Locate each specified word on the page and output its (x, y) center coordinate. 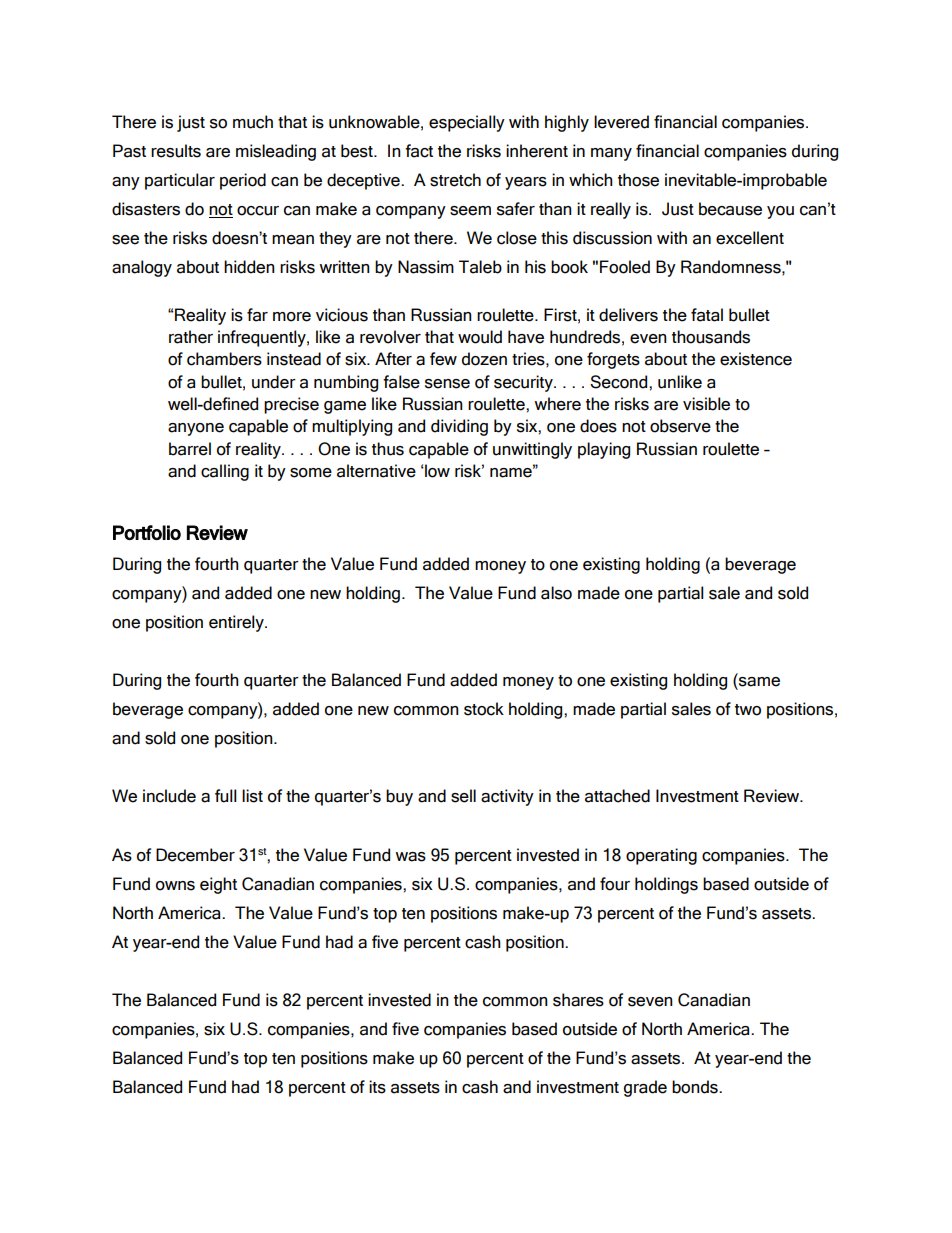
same (758, 683)
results (176, 151)
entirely (237, 623)
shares (578, 1000)
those (638, 180)
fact (419, 151)
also (556, 593)
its (377, 1087)
